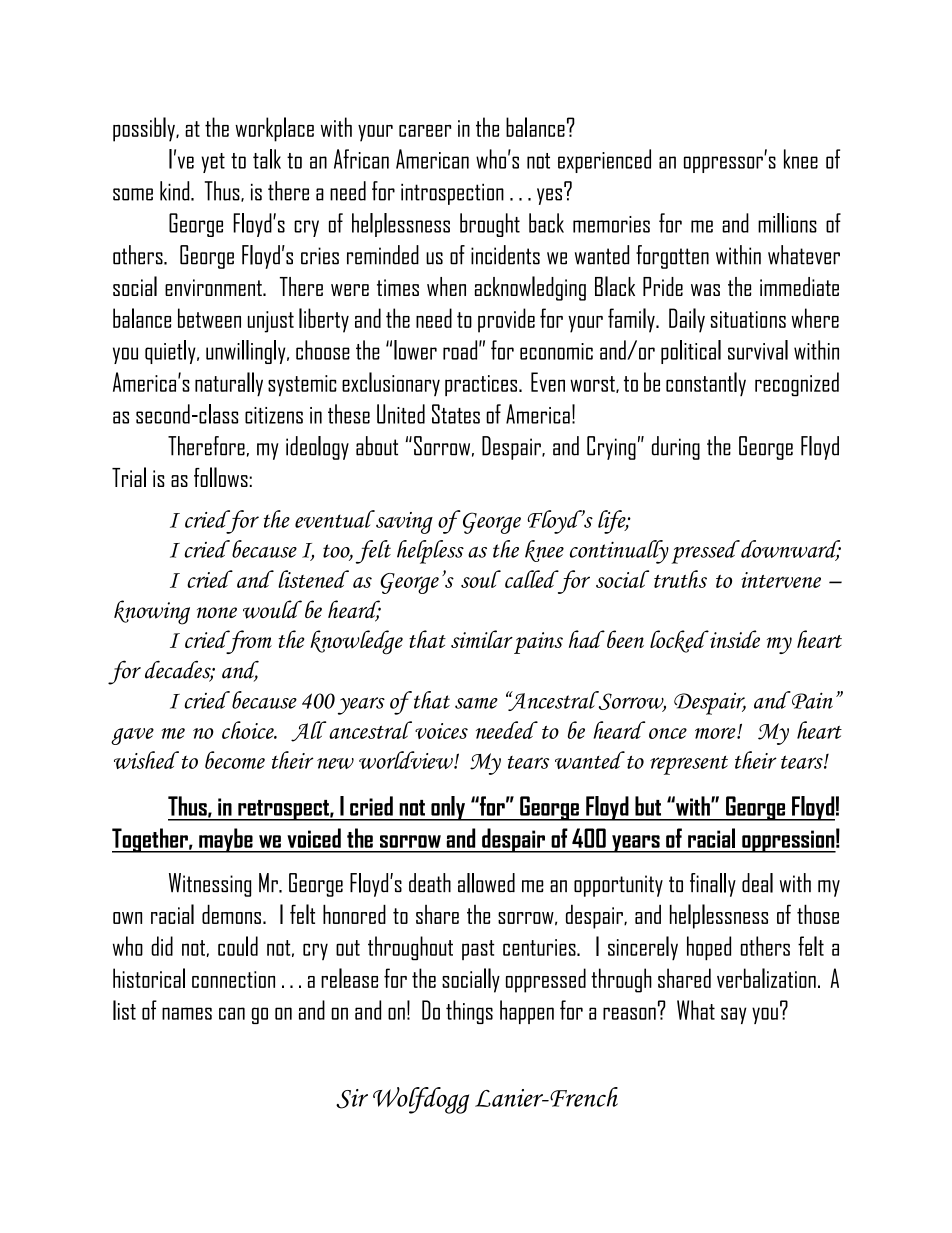 This screenshot has height=1233, width=952. I want to click on finally, so click(713, 885).
